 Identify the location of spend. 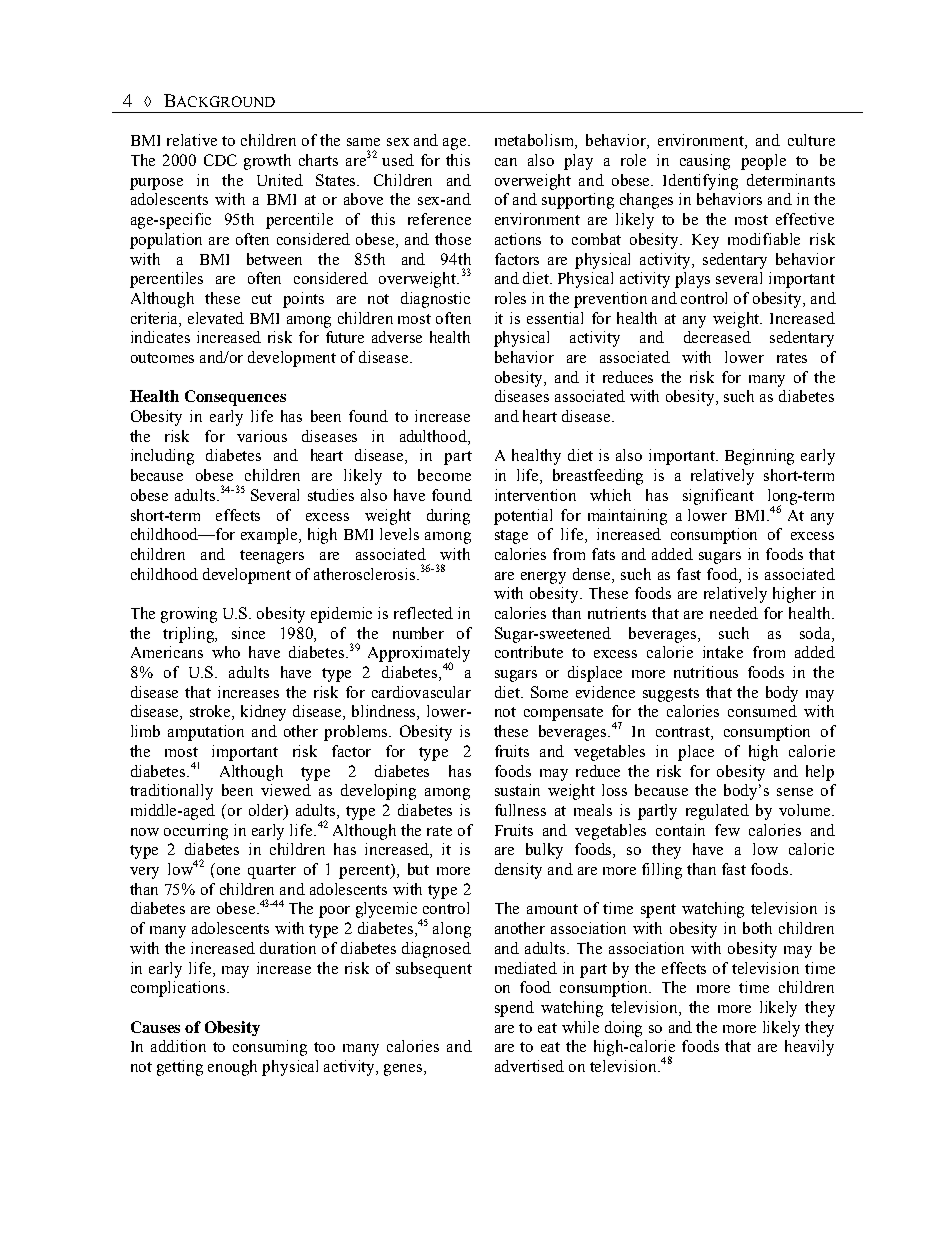
(514, 1009).
